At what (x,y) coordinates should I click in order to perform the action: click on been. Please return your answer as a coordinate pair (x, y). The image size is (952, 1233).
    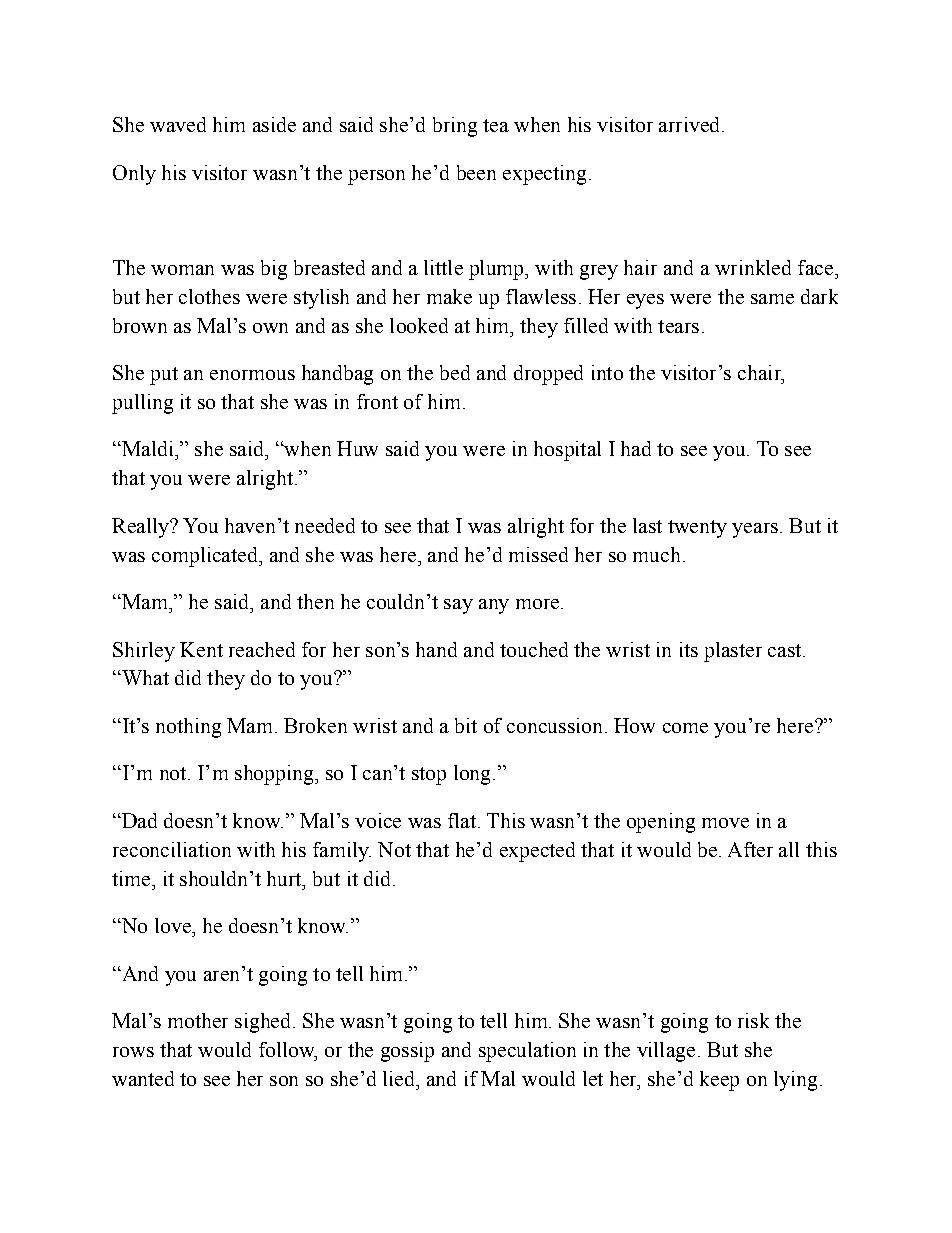
    Looking at the image, I should click on (476, 172).
